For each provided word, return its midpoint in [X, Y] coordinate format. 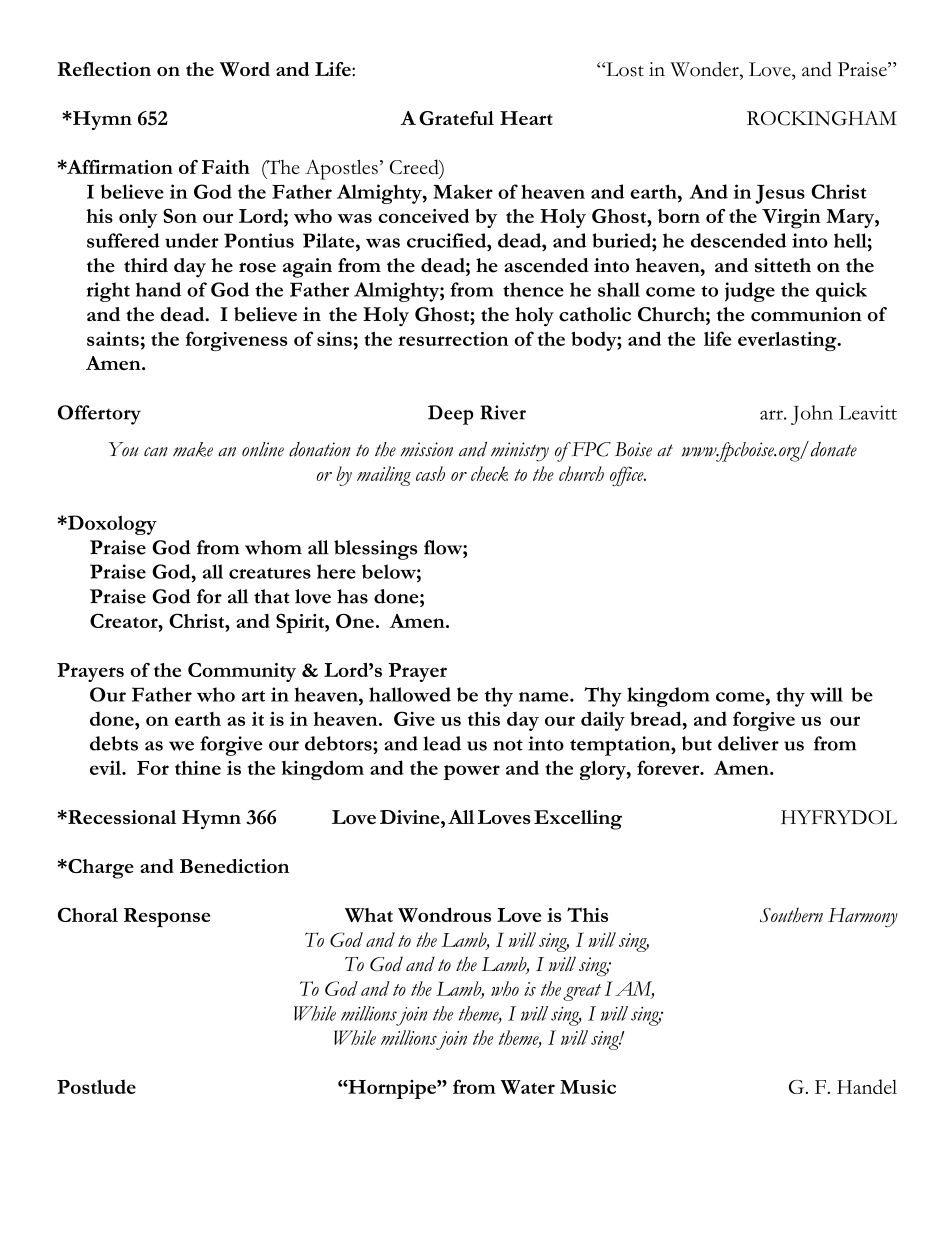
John [812, 415]
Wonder [705, 69]
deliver [748, 743]
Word [245, 69]
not [508, 745]
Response [167, 917]
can [156, 452]
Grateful [456, 118]
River [503, 412]
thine [198, 768]
